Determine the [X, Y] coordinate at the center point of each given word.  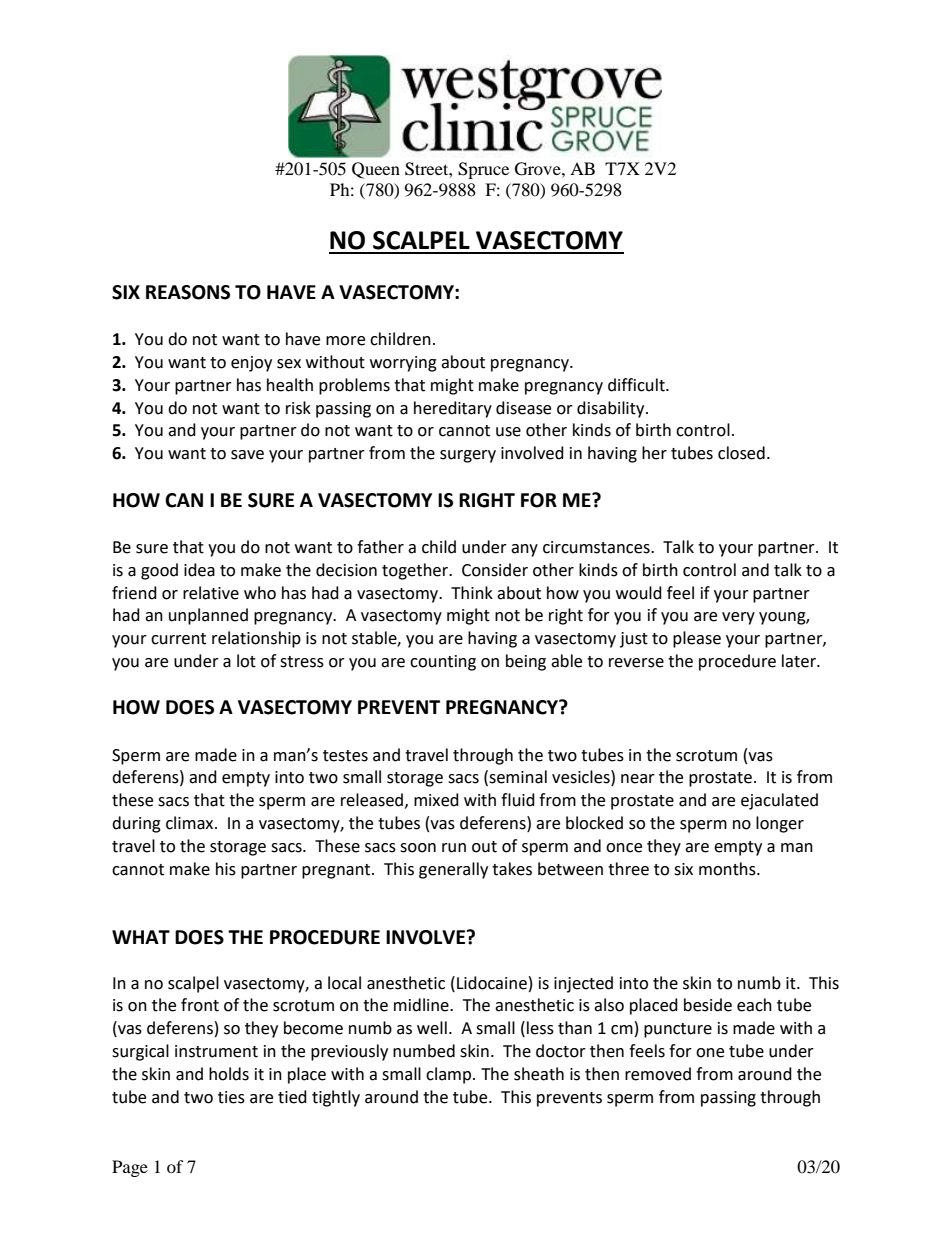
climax [191, 823]
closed [741, 453]
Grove [539, 169]
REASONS [188, 292]
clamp [448, 1075]
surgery [468, 456]
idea [199, 570]
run [454, 848]
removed [658, 1074]
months [728, 869]
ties [231, 1097]
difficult [637, 385]
